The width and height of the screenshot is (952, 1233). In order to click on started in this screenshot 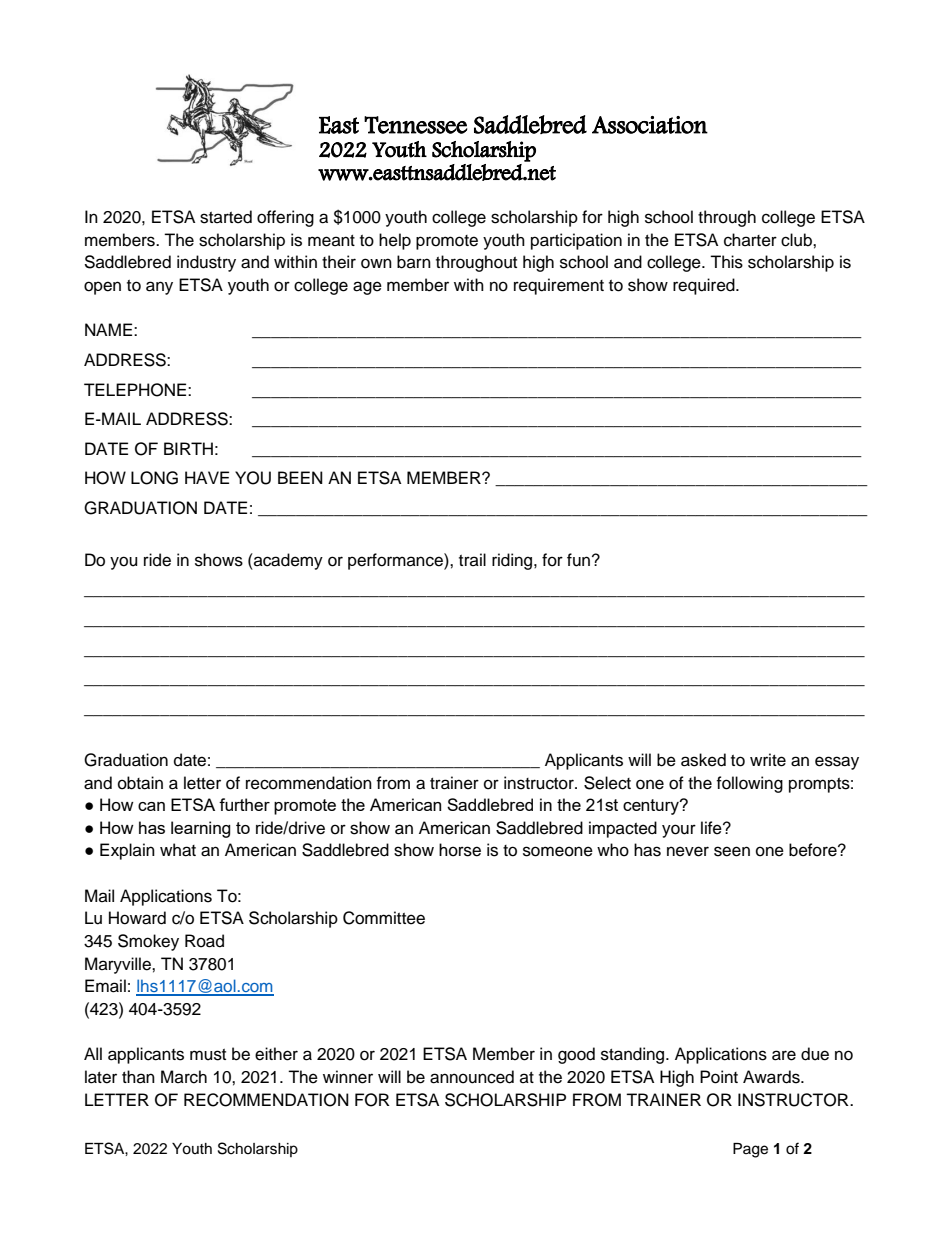, I will do `click(226, 217)`.
